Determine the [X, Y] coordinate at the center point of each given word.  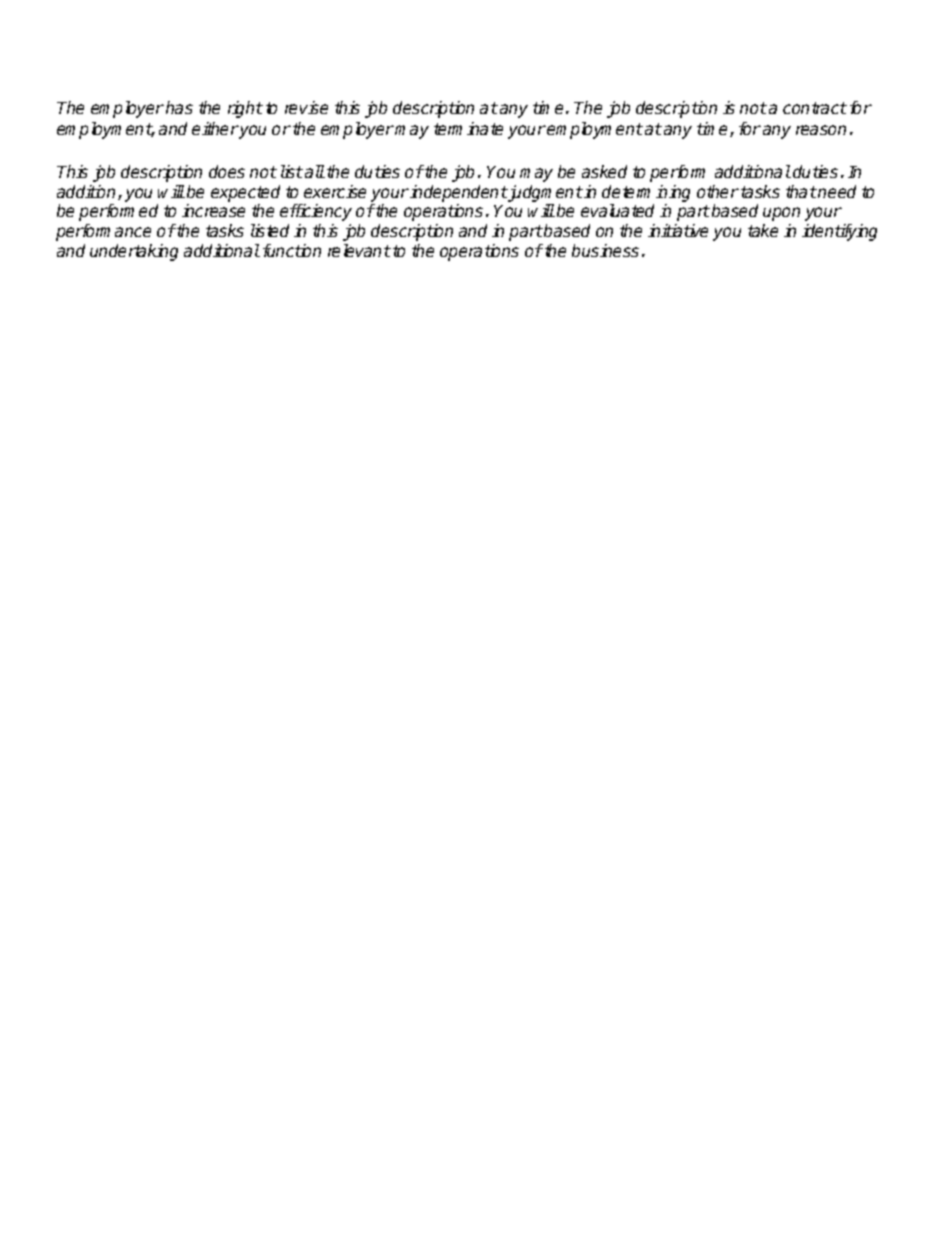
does [227, 171]
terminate [468, 128]
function [292, 250]
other [718, 191]
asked [604, 171]
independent [458, 193]
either [215, 128]
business [605, 250]
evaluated [617, 210]
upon [781, 214]
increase [213, 210]
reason [821, 130]
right [245, 109]
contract [815, 108]
